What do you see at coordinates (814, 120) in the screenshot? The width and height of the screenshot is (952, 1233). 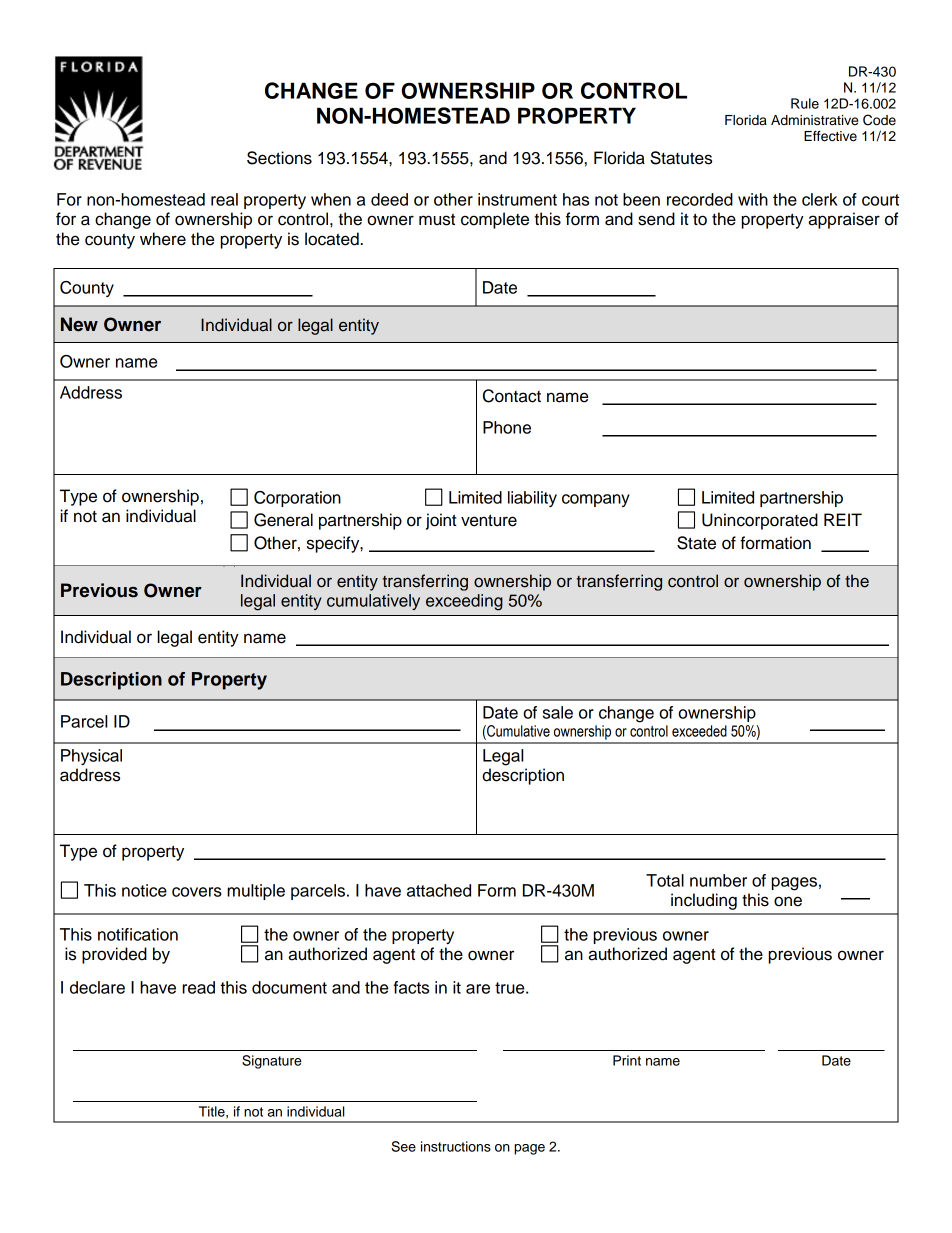 I see `Administrative` at bounding box center [814, 120].
